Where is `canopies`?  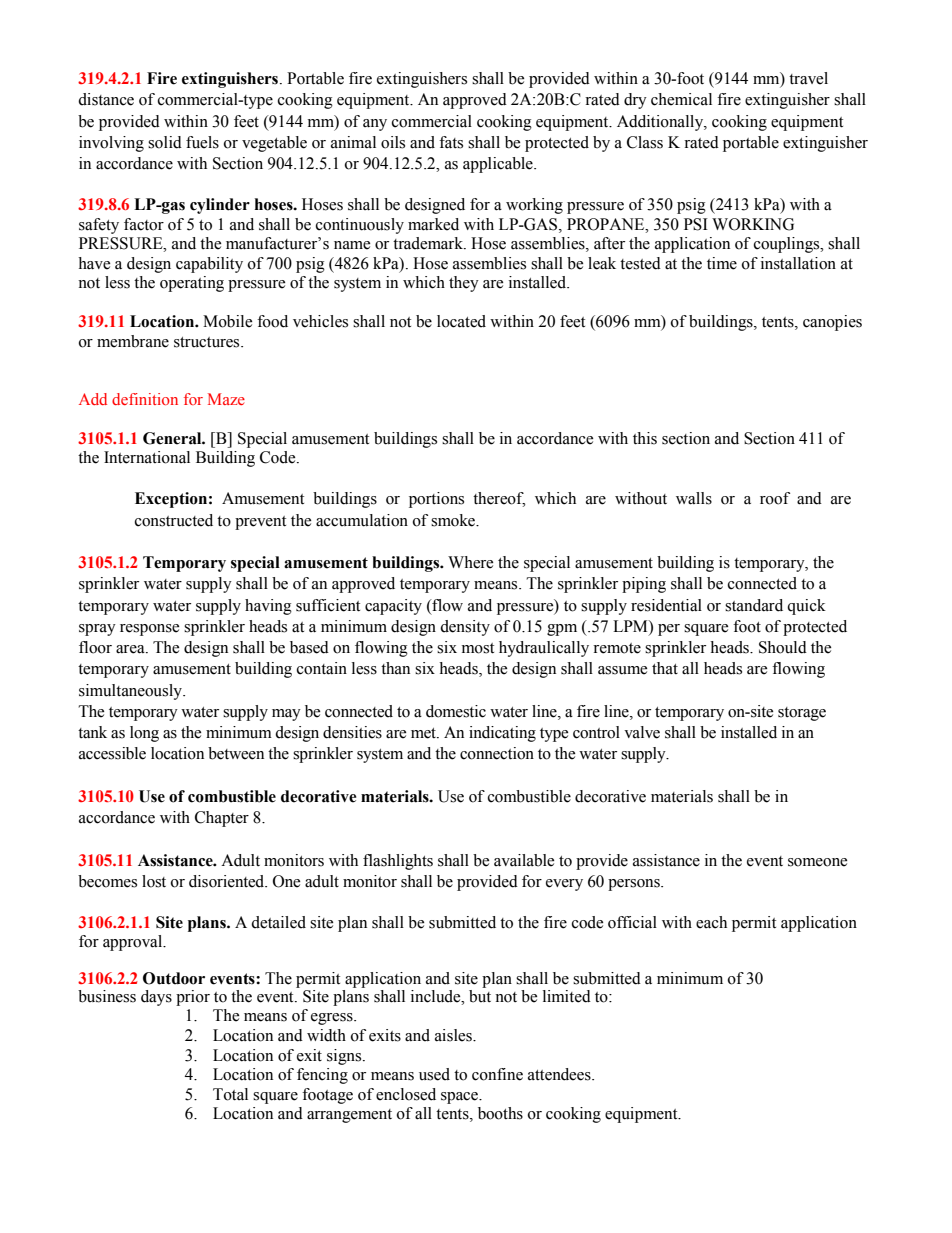 canopies is located at coordinates (832, 323).
